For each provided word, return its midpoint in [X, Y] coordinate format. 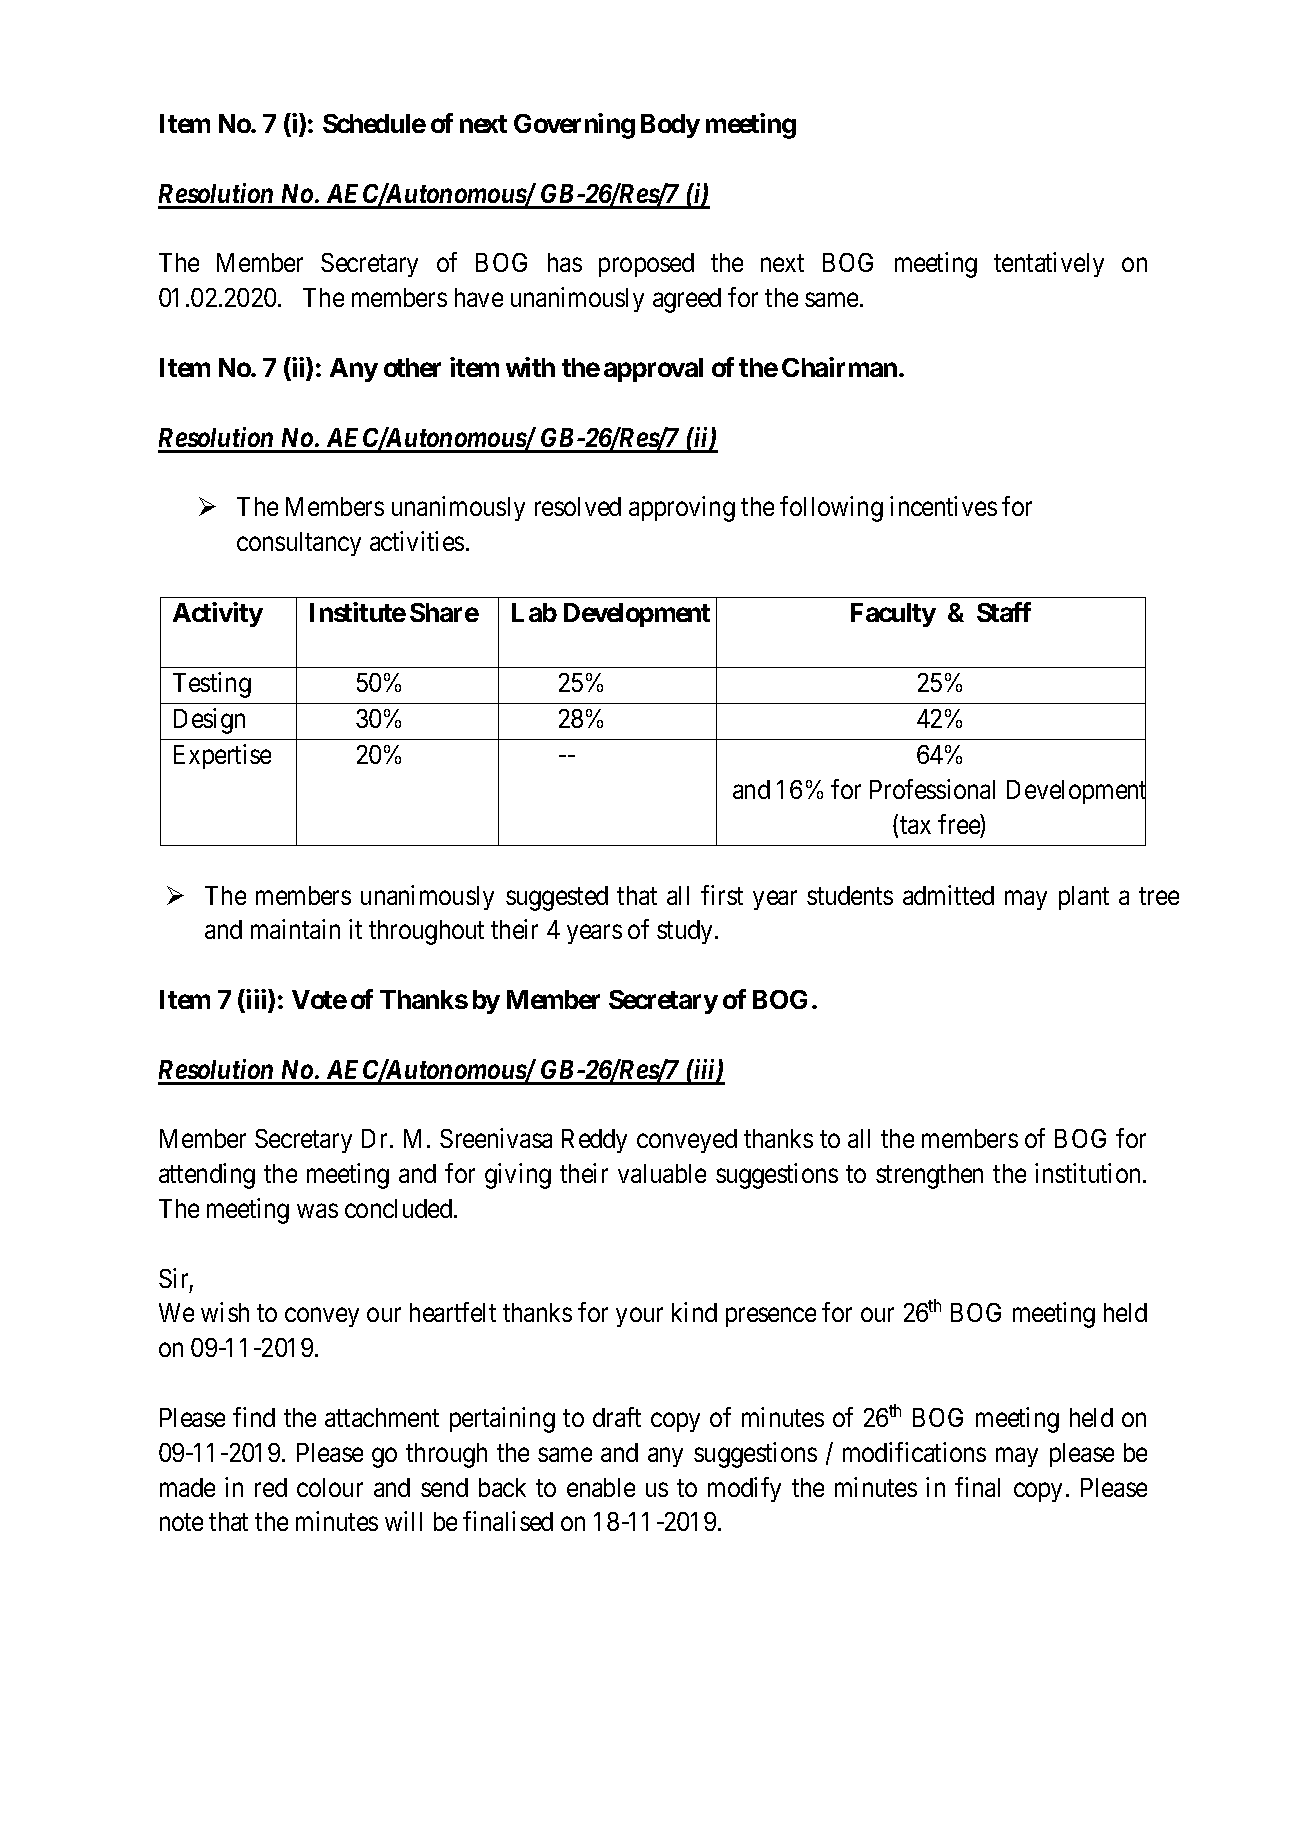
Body [670, 126]
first [722, 895]
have [479, 297]
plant [1084, 898]
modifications [914, 1452]
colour [330, 1487]
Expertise [222, 756]
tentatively [1049, 264]
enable [601, 1487]
